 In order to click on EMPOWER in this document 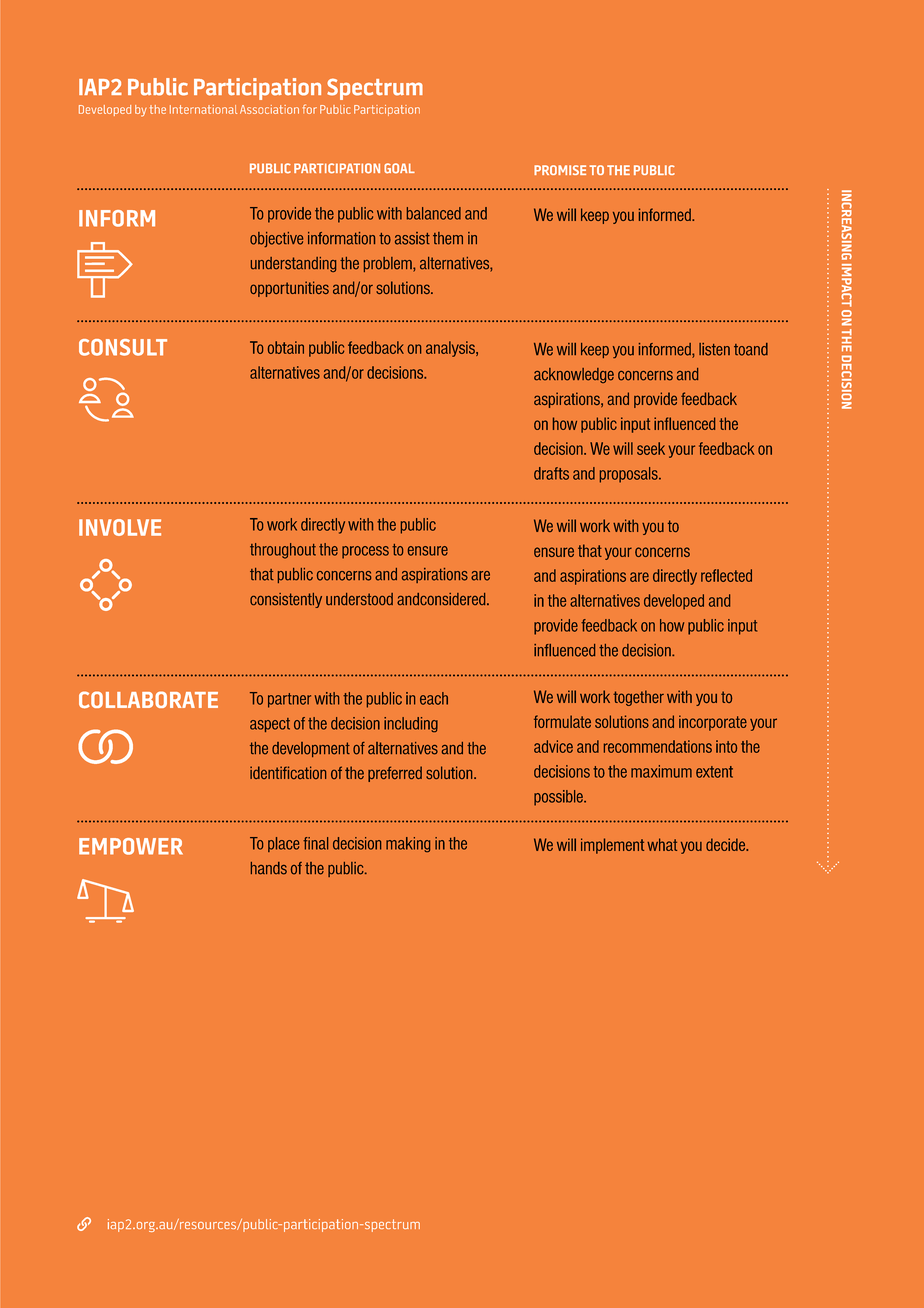, I will do `click(131, 846)`.
